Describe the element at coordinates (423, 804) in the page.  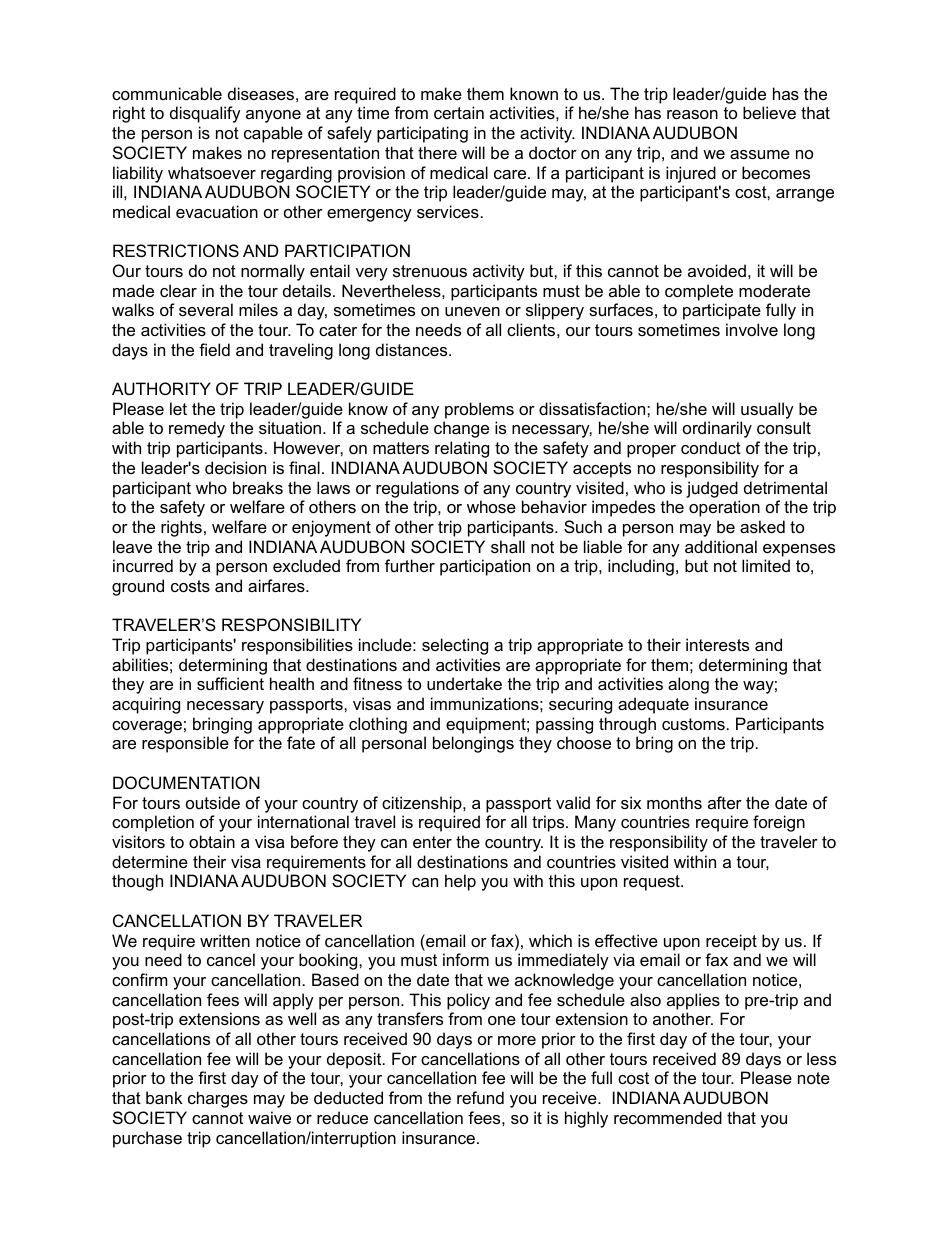
I see `citizenship` at that location.
